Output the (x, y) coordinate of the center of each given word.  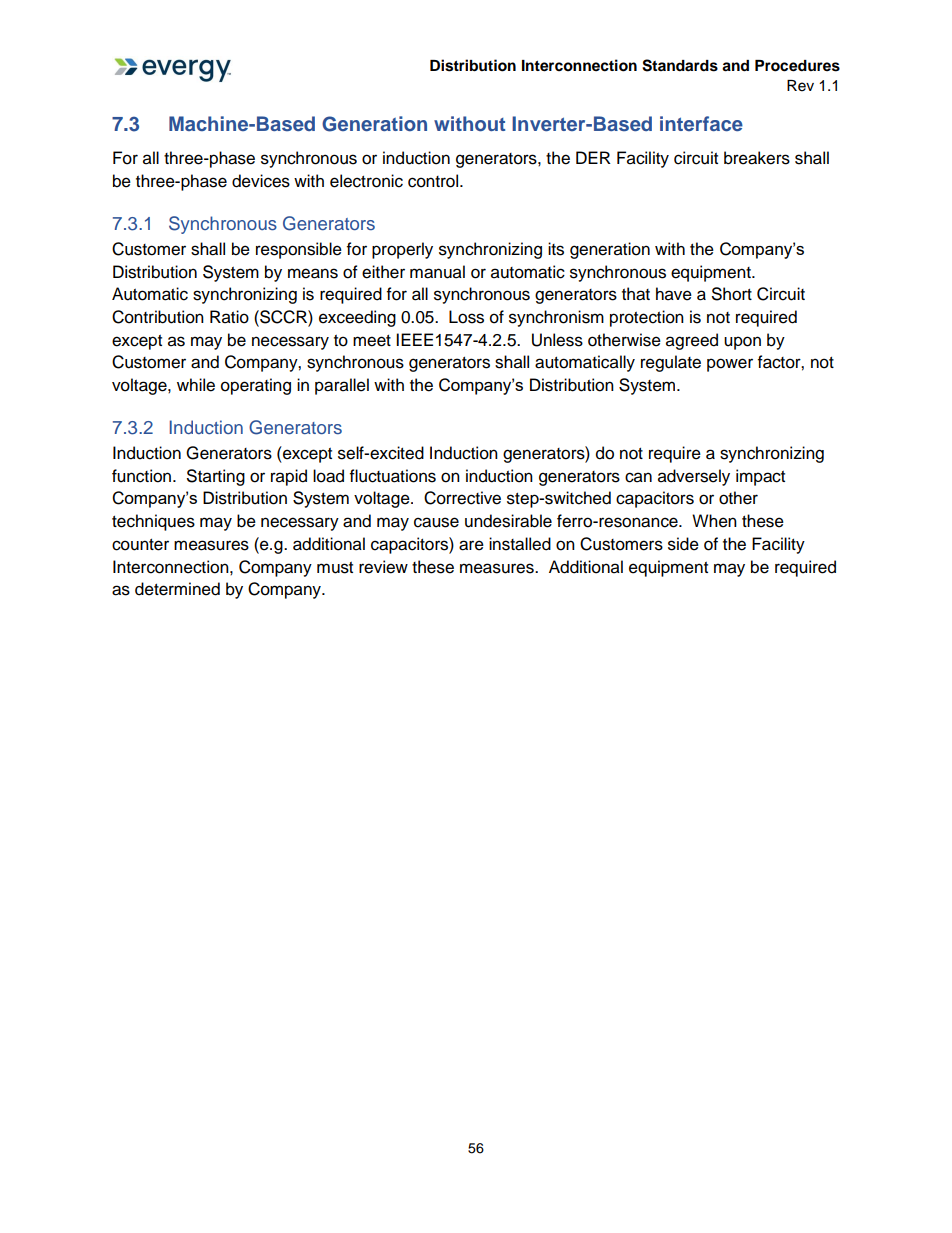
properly (402, 250)
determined (177, 589)
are (471, 545)
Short (732, 294)
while (196, 385)
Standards (680, 65)
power (730, 365)
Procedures (797, 66)
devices (261, 181)
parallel (342, 386)
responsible (299, 250)
